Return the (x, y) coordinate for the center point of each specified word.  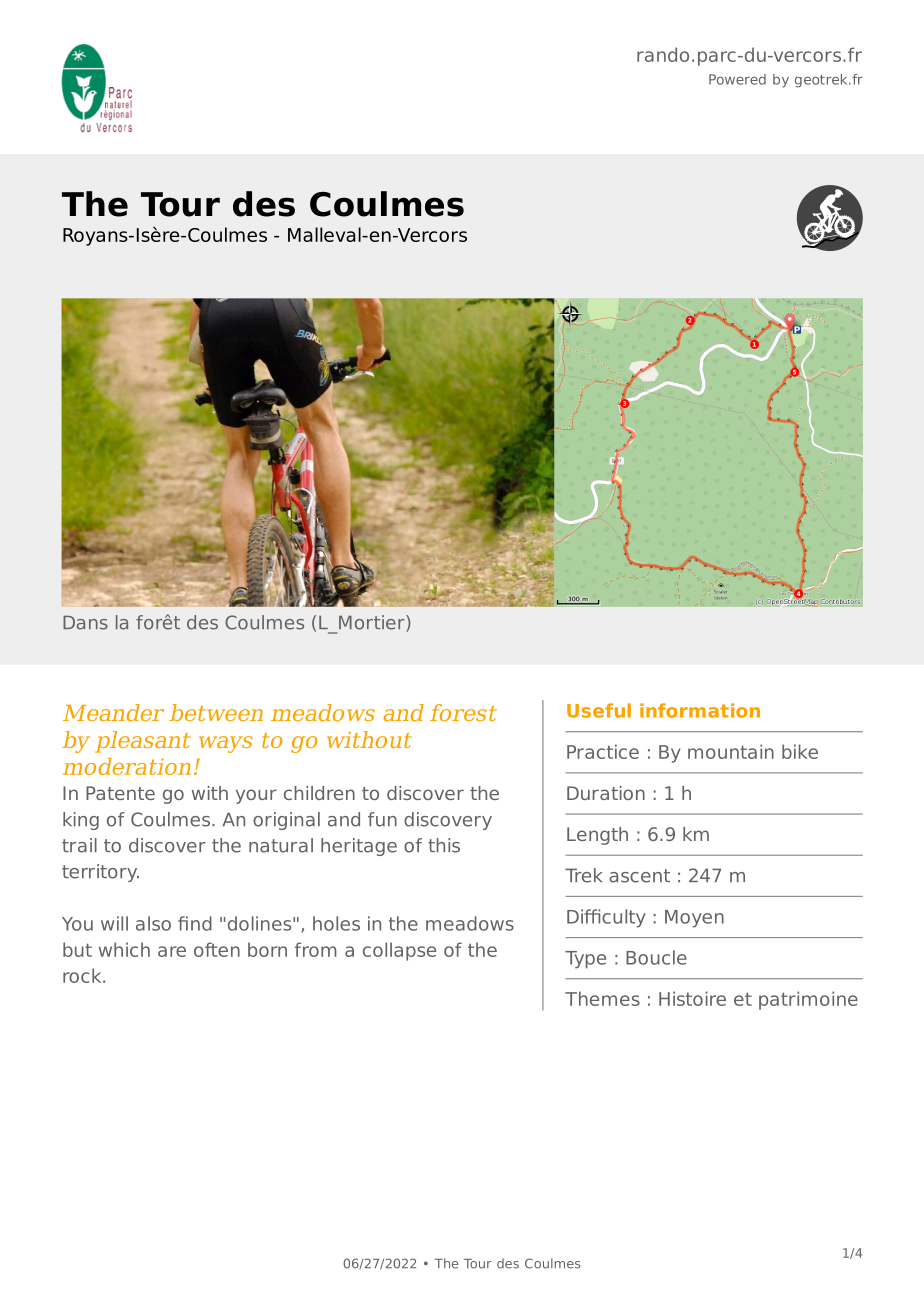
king (81, 821)
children (319, 793)
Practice (603, 751)
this (444, 845)
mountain (731, 751)
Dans (85, 623)
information (700, 710)
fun (382, 819)
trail (79, 845)
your (256, 796)
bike (800, 751)
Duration (606, 793)
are (172, 951)
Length (597, 836)
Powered (737, 79)
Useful (599, 710)
